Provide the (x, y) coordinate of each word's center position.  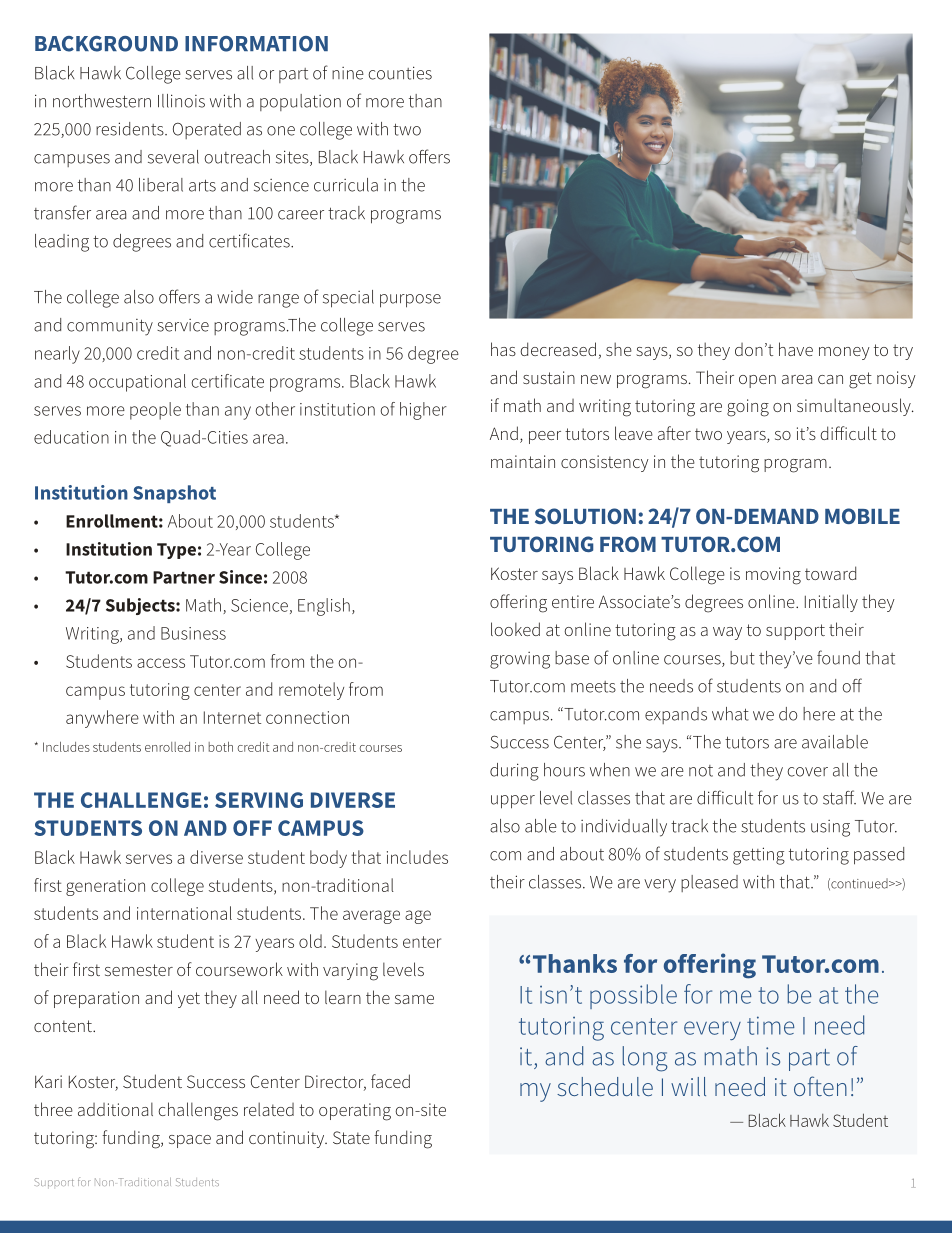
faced (390, 1081)
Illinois (181, 101)
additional (115, 1109)
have (796, 349)
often (820, 1086)
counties (400, 73)
